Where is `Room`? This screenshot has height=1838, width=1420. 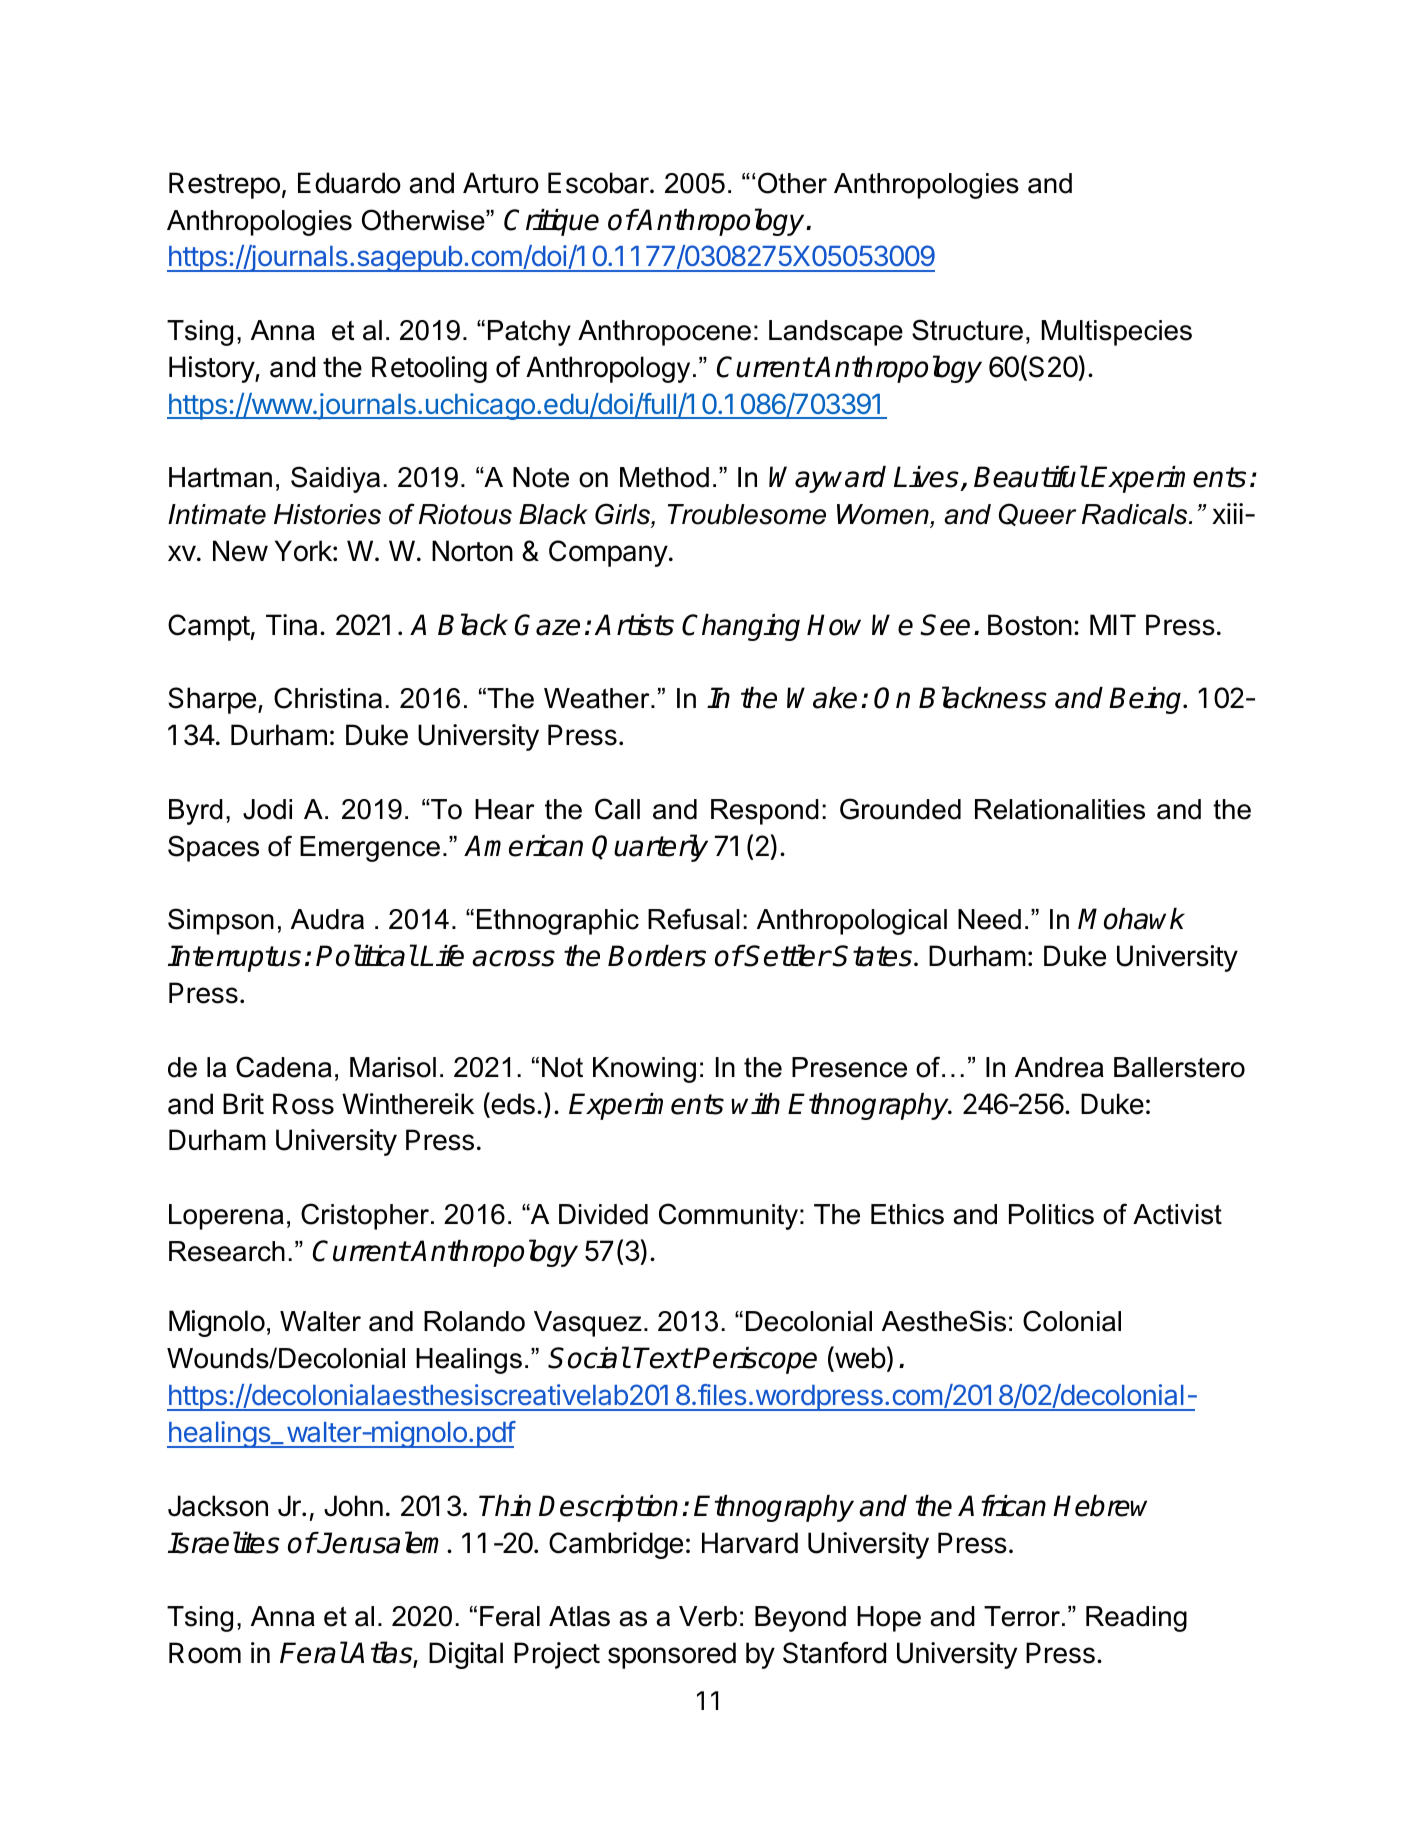 Room is located at coordinates (205, 1653).
